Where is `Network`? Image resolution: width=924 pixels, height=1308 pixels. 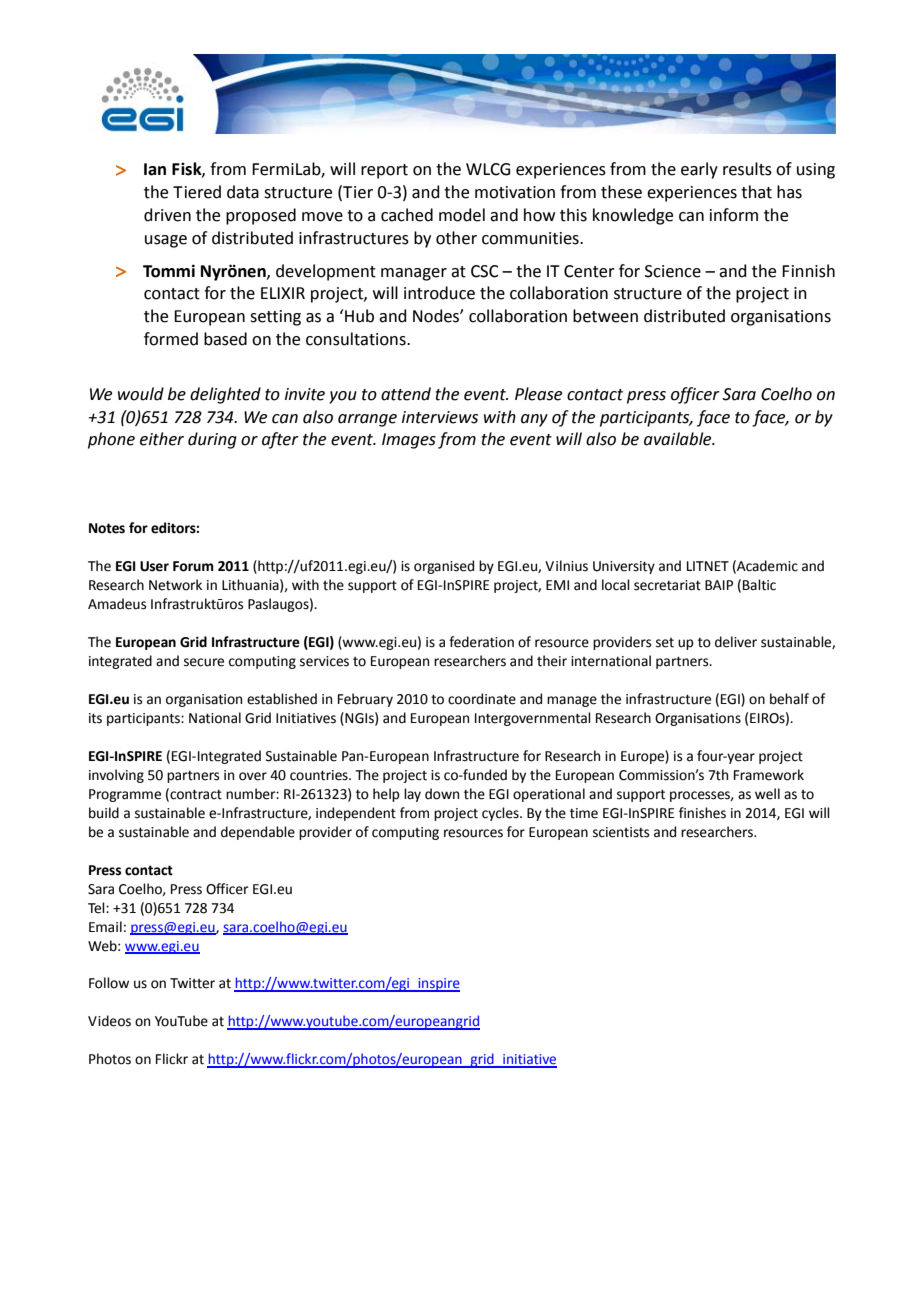
Network is located at coordinates (175, 585).
